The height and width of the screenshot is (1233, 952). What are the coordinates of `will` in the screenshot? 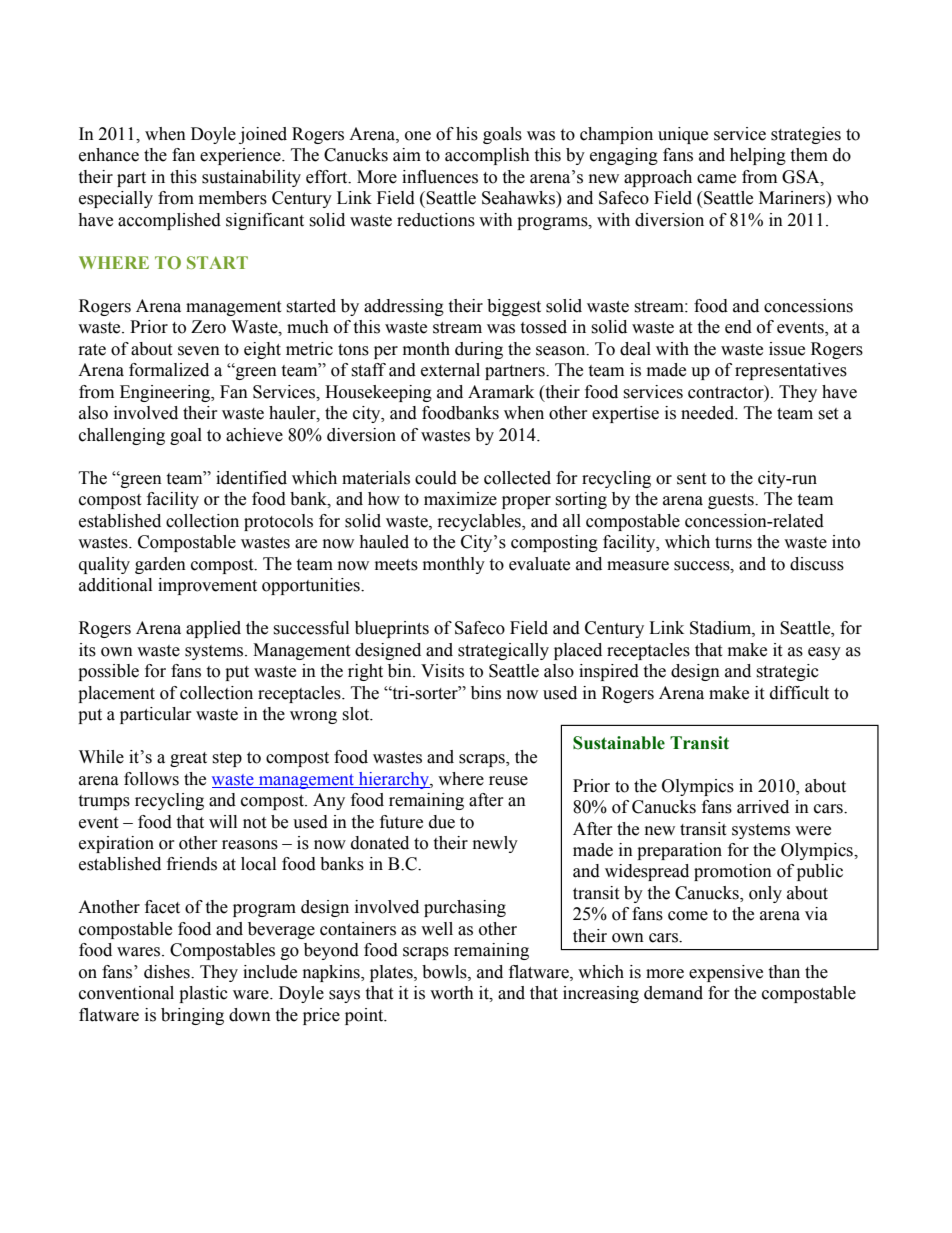 It's located at (223, 821).
